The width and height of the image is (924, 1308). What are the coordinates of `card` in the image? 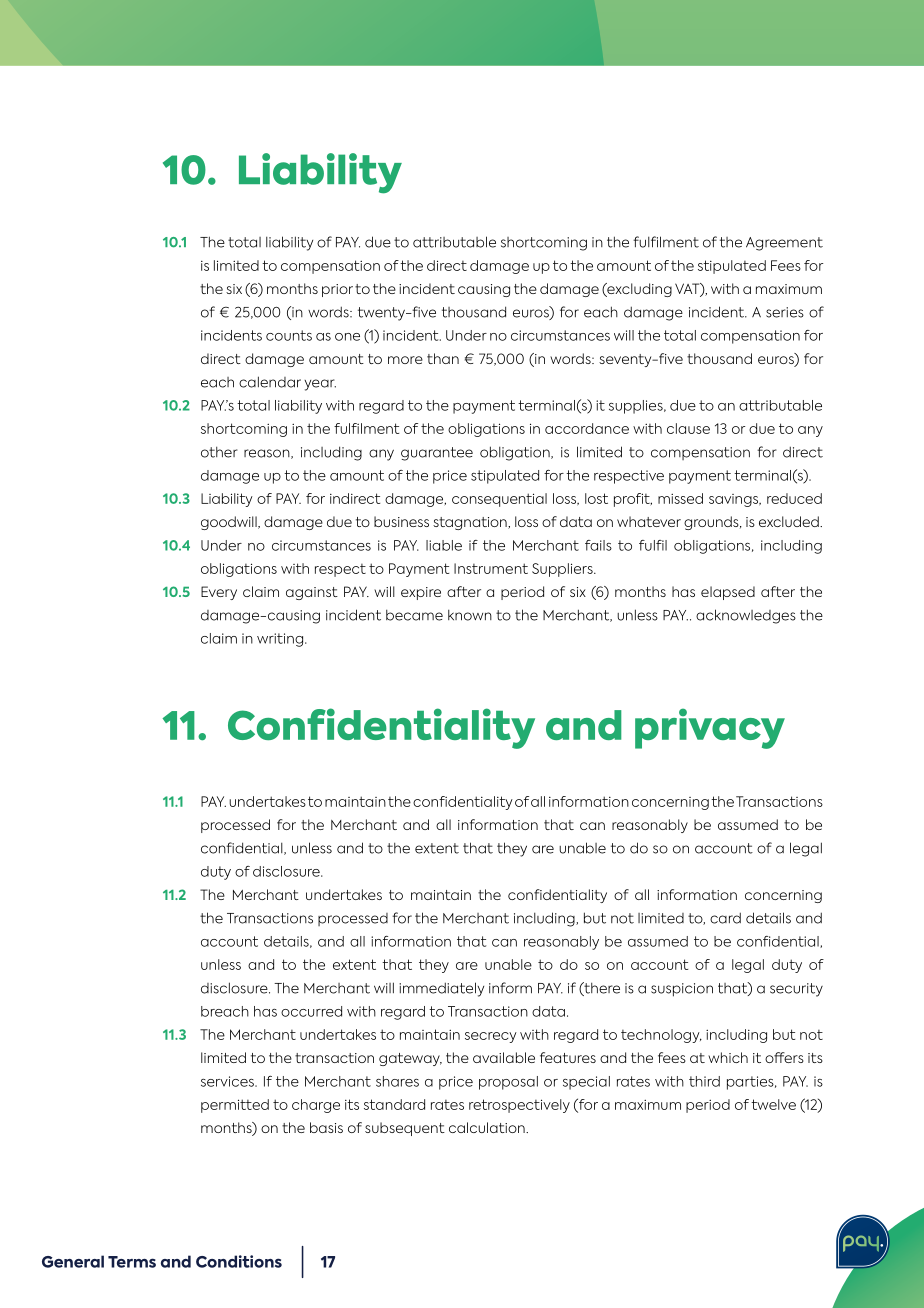 It's located at (725, 918).
